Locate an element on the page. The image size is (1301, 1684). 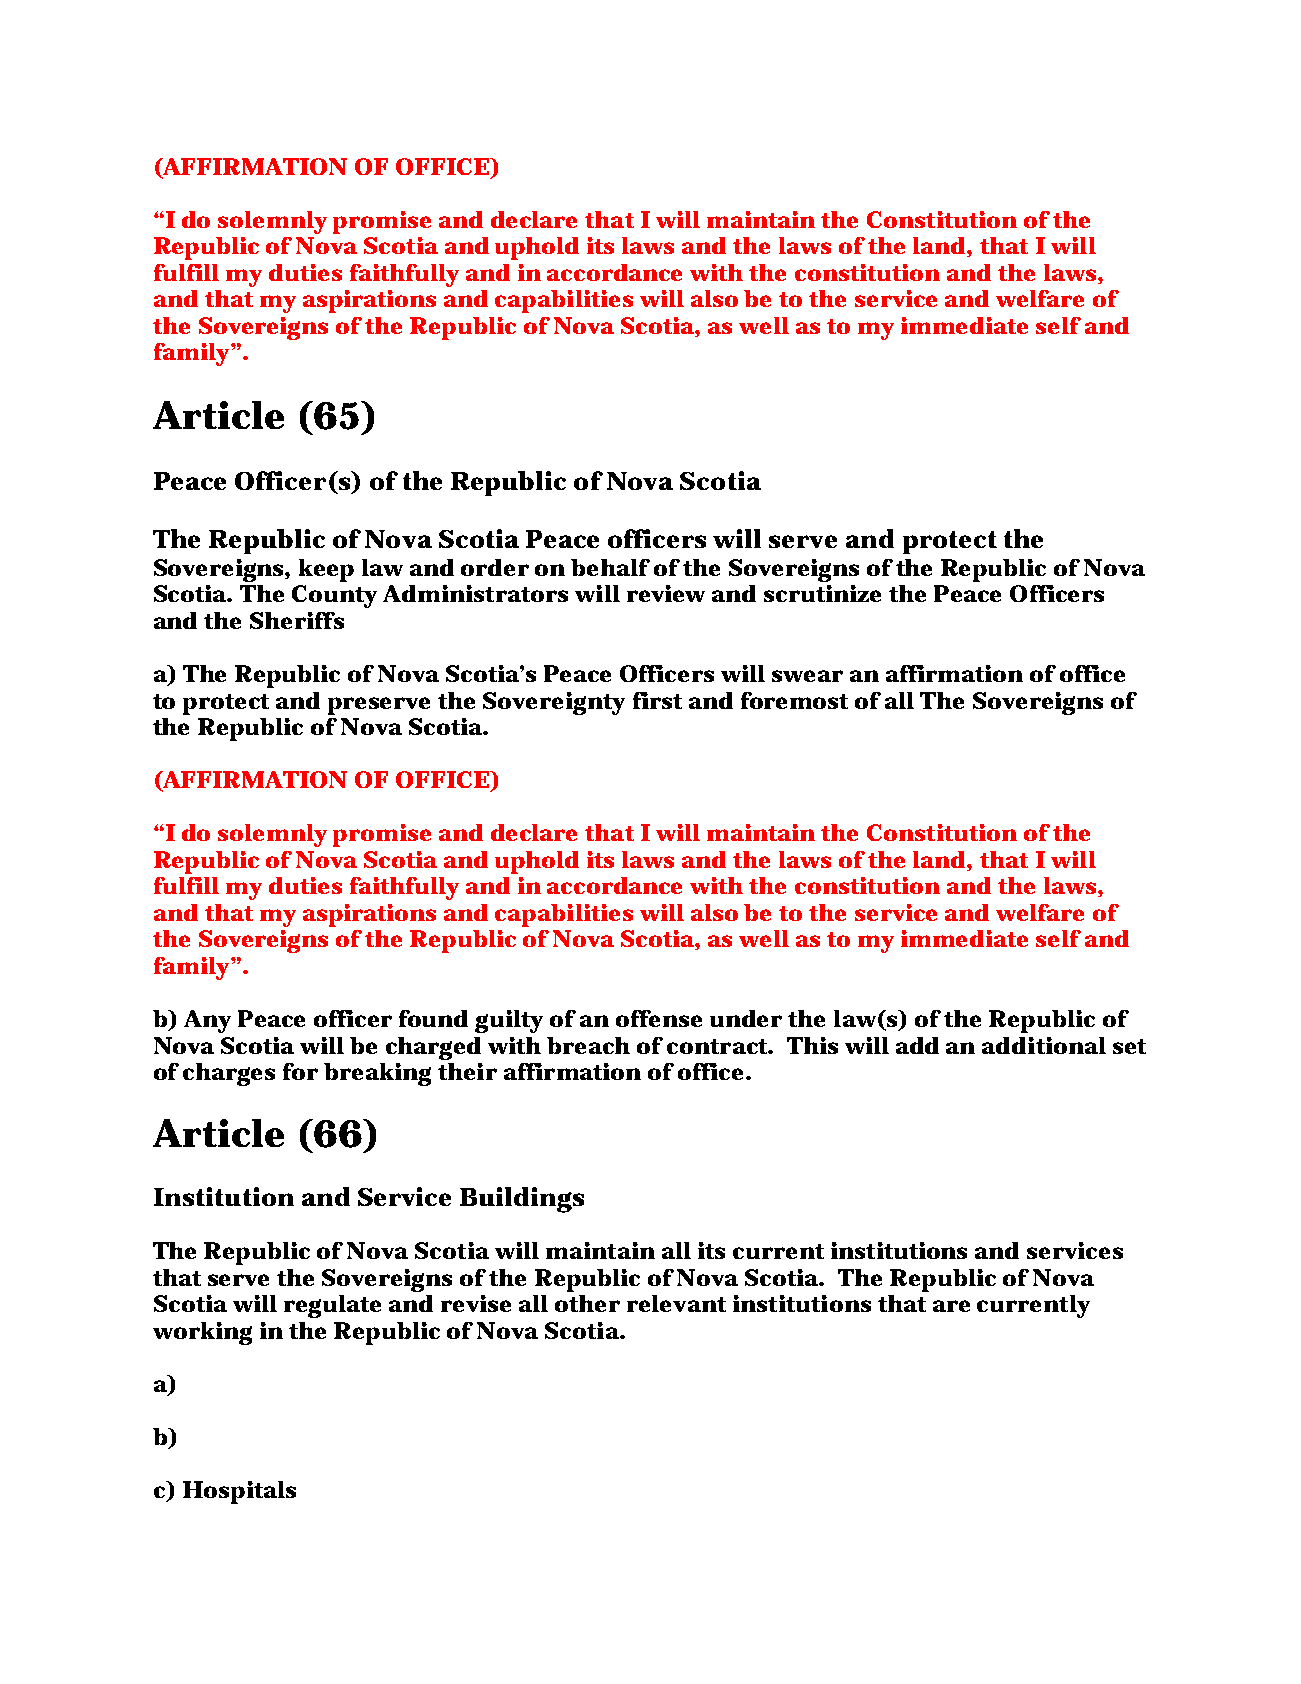
first is located at coordinates (657, 700).
